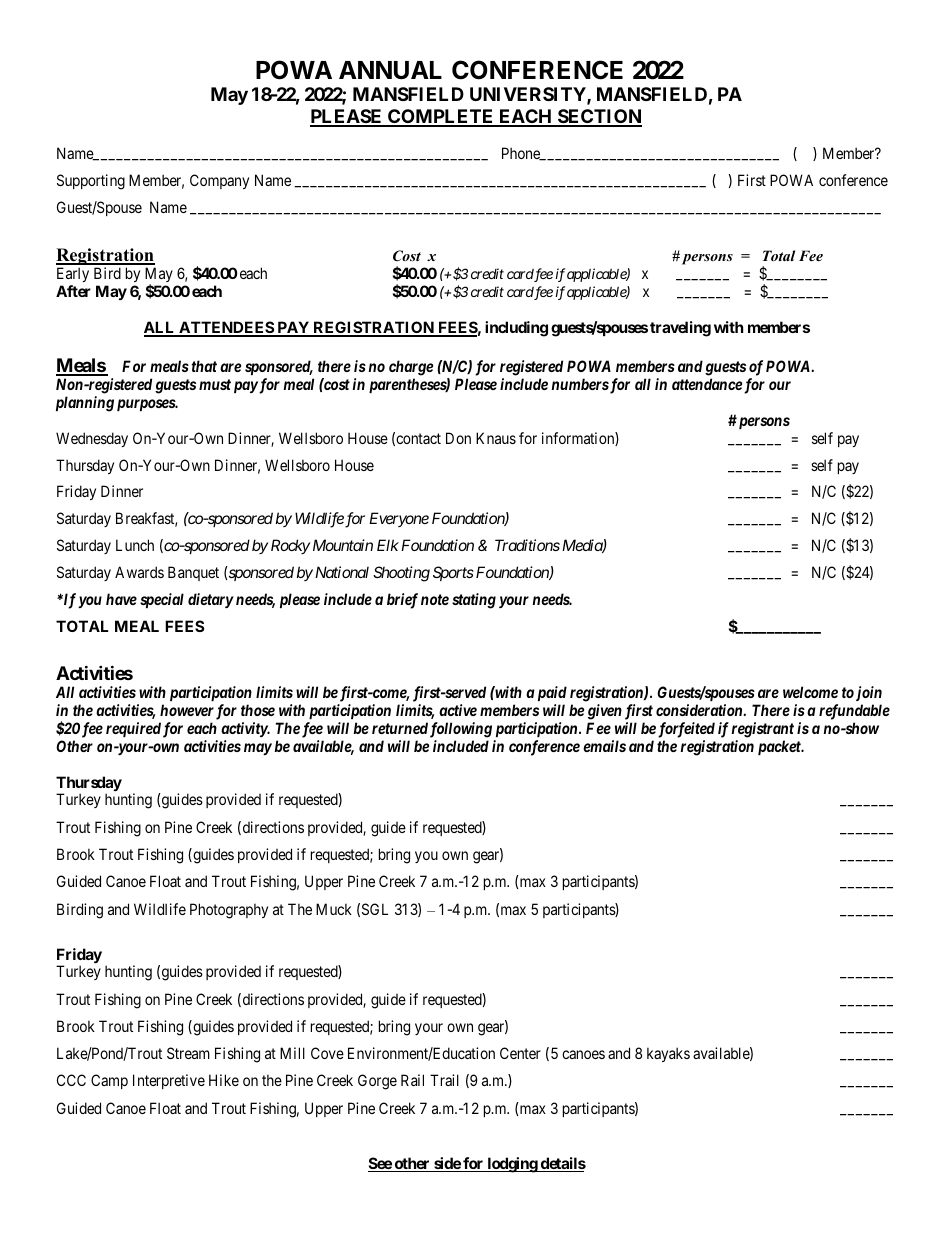 The width and height of the screenshot is (952, 1233). I want to click on SECTION, so click(599, 117).
